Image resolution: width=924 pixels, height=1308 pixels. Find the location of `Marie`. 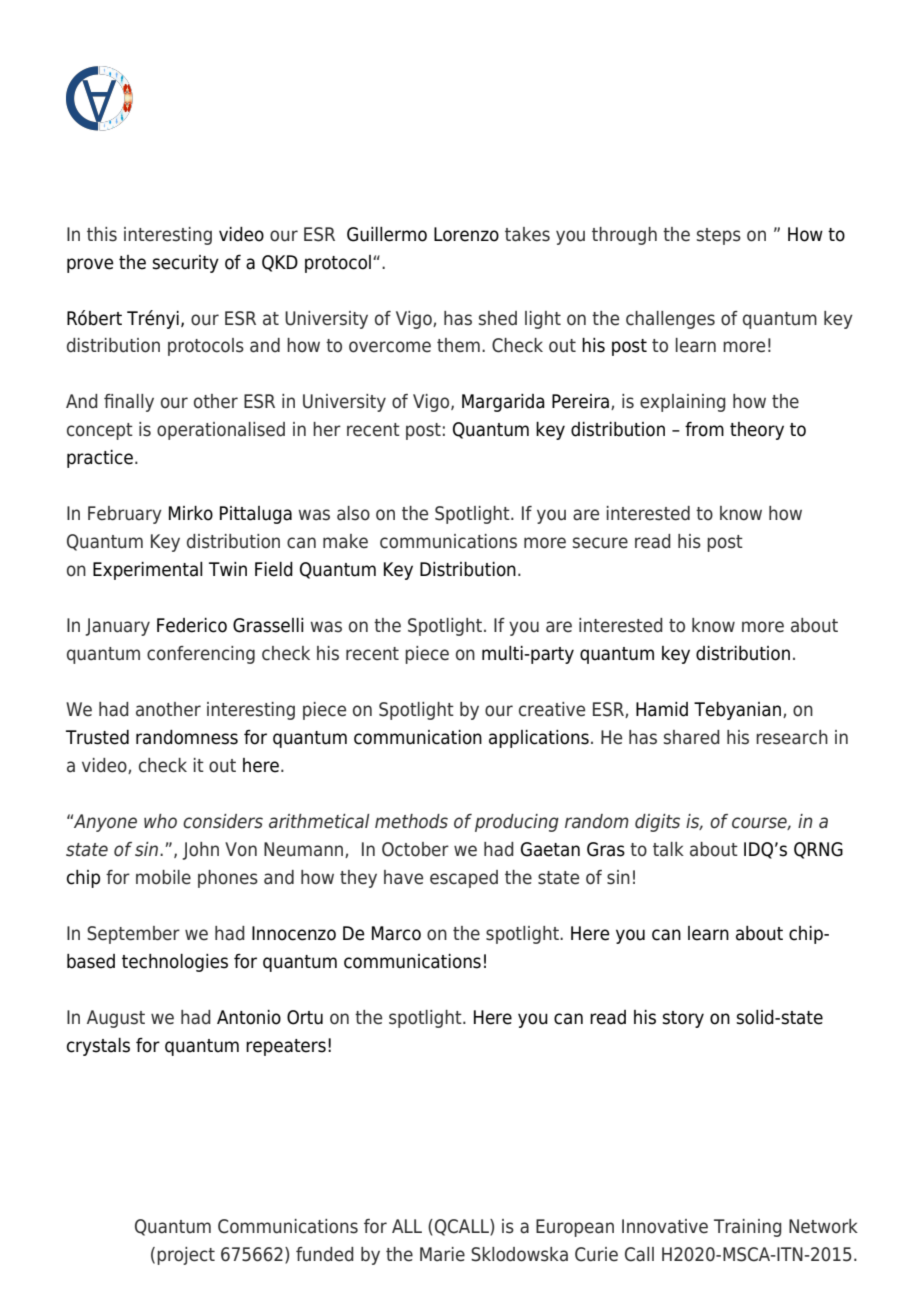

Marie is located at coordinates (442, 1254).
